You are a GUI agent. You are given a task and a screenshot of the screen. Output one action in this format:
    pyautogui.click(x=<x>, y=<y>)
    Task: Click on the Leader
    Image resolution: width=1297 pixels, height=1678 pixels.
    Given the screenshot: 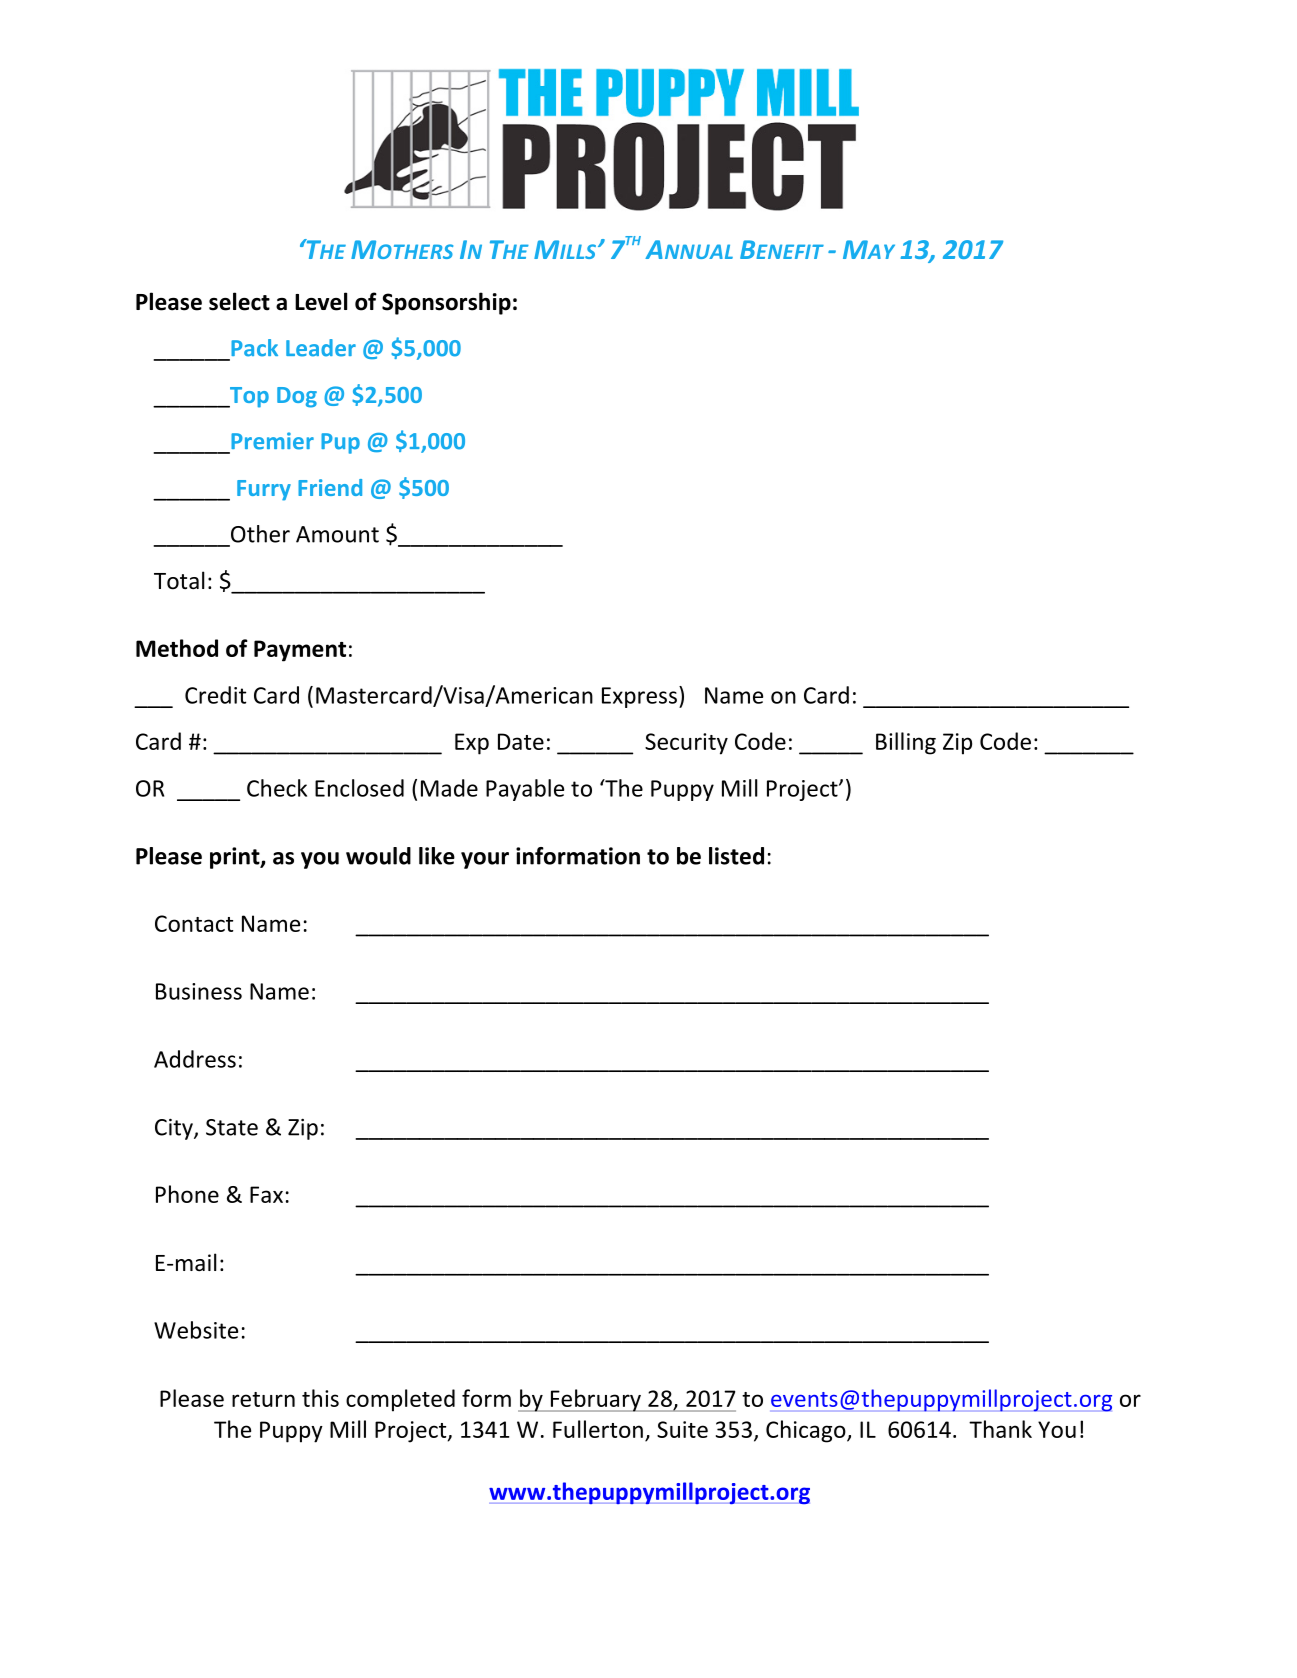 What is the action you would take?
    pyautogui.click(x=321, y=348)
